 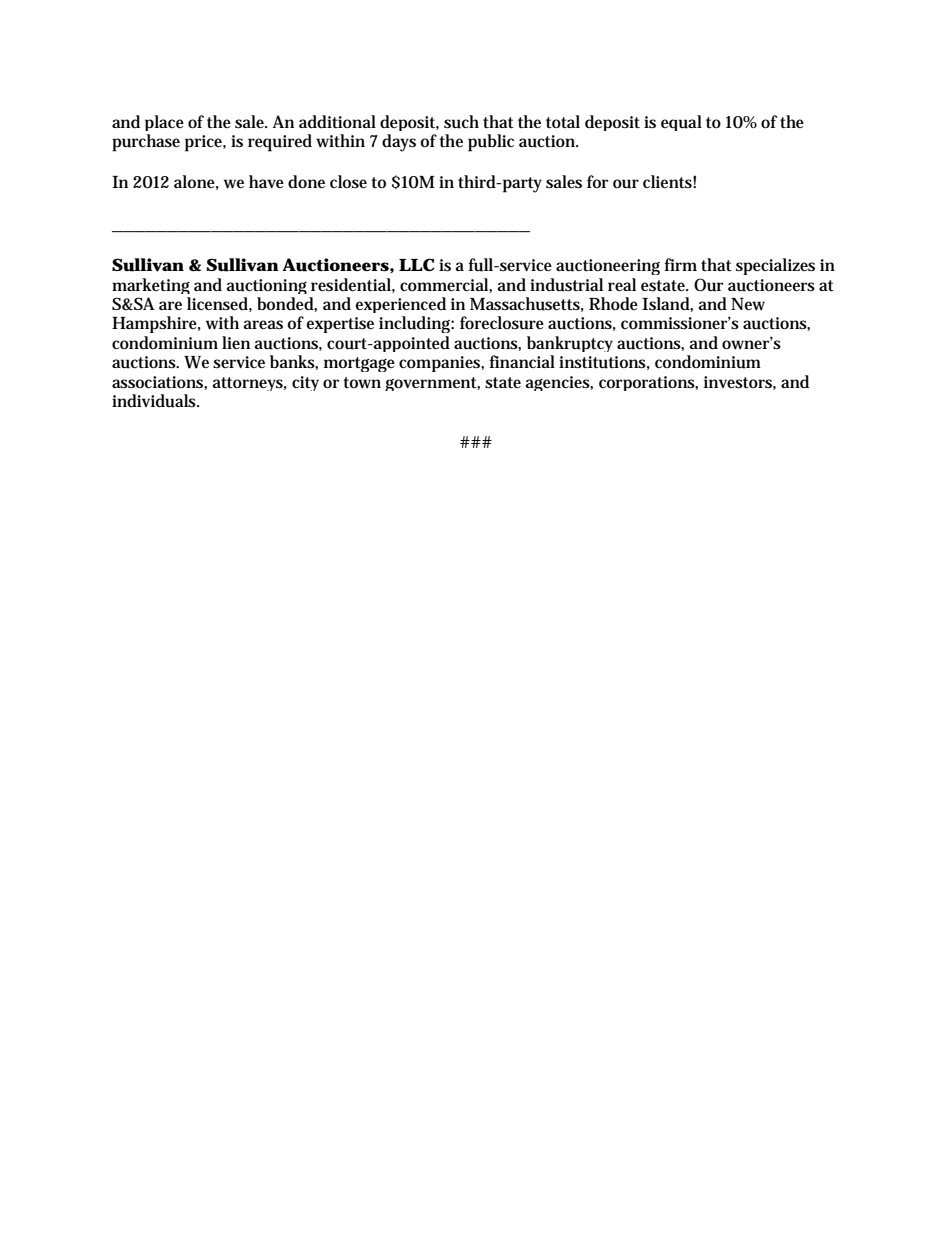 What do you see at coordinates (680, 264) in the page?
I see `firm` at bounding box center [680, 264].
